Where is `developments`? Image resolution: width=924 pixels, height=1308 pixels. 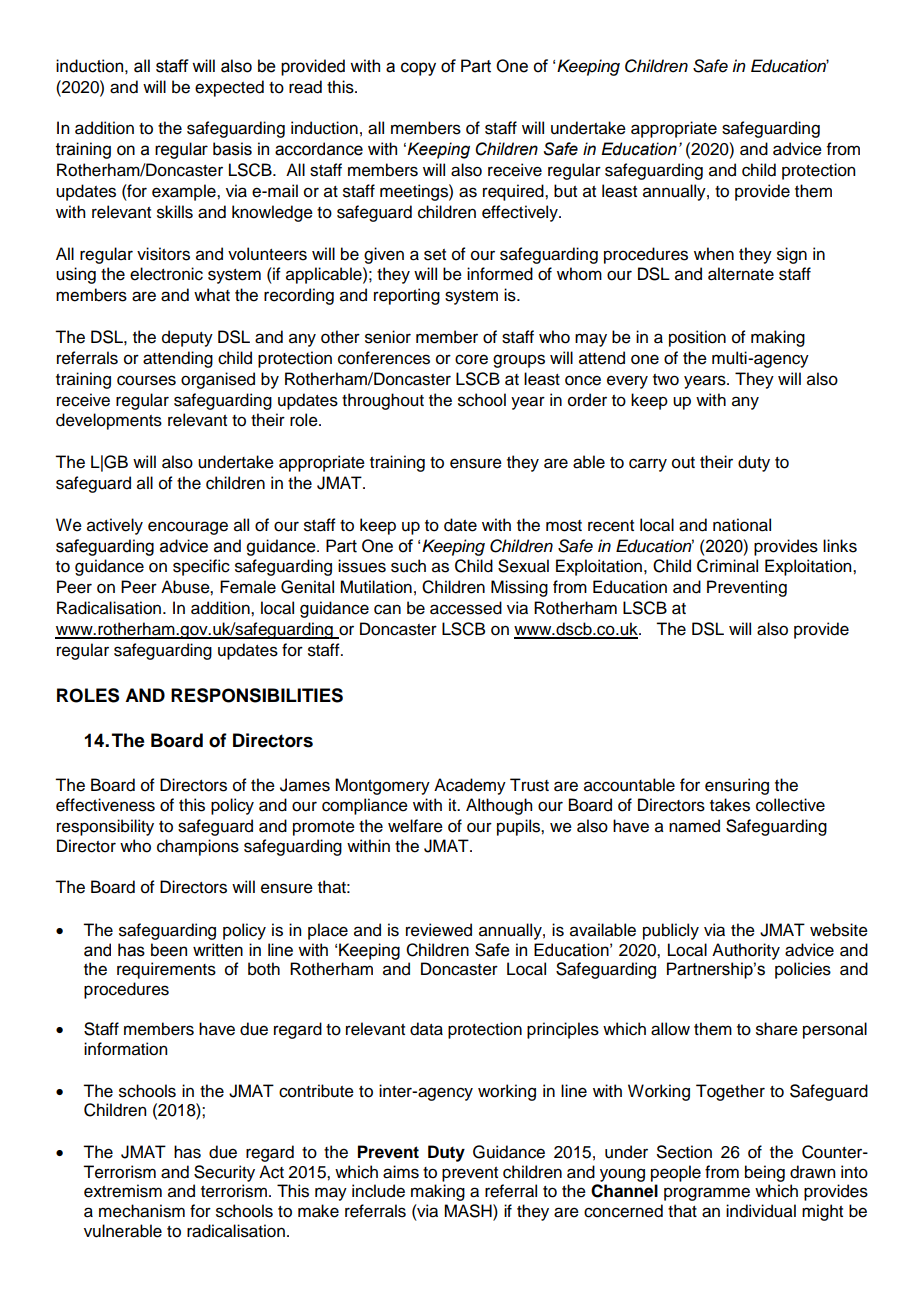 developments is located at coordinates (109, 421).
